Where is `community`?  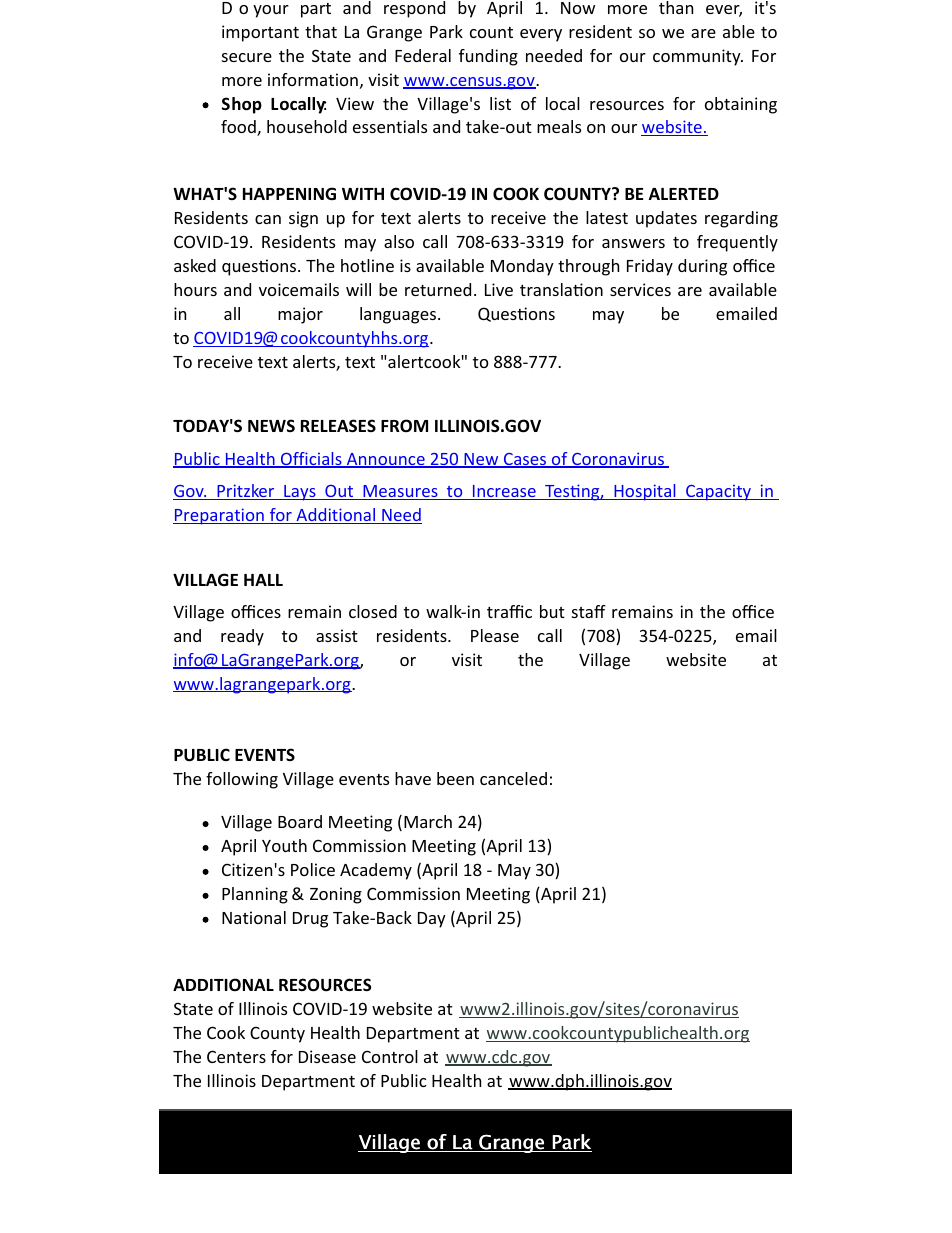
community is located at coordinates (698, 57).
